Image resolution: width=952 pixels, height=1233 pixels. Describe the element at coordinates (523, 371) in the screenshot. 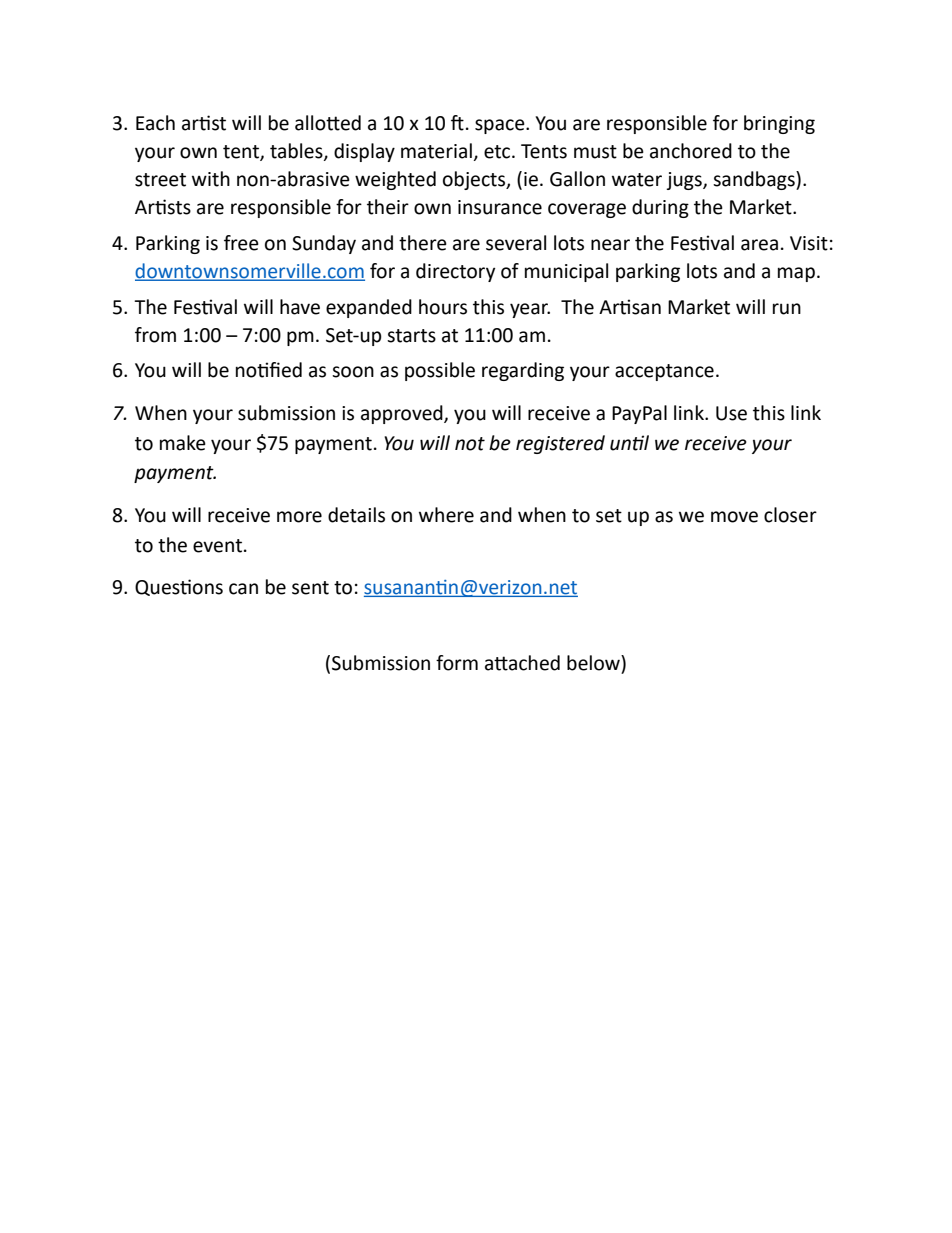

I see `regarding` at that location.
